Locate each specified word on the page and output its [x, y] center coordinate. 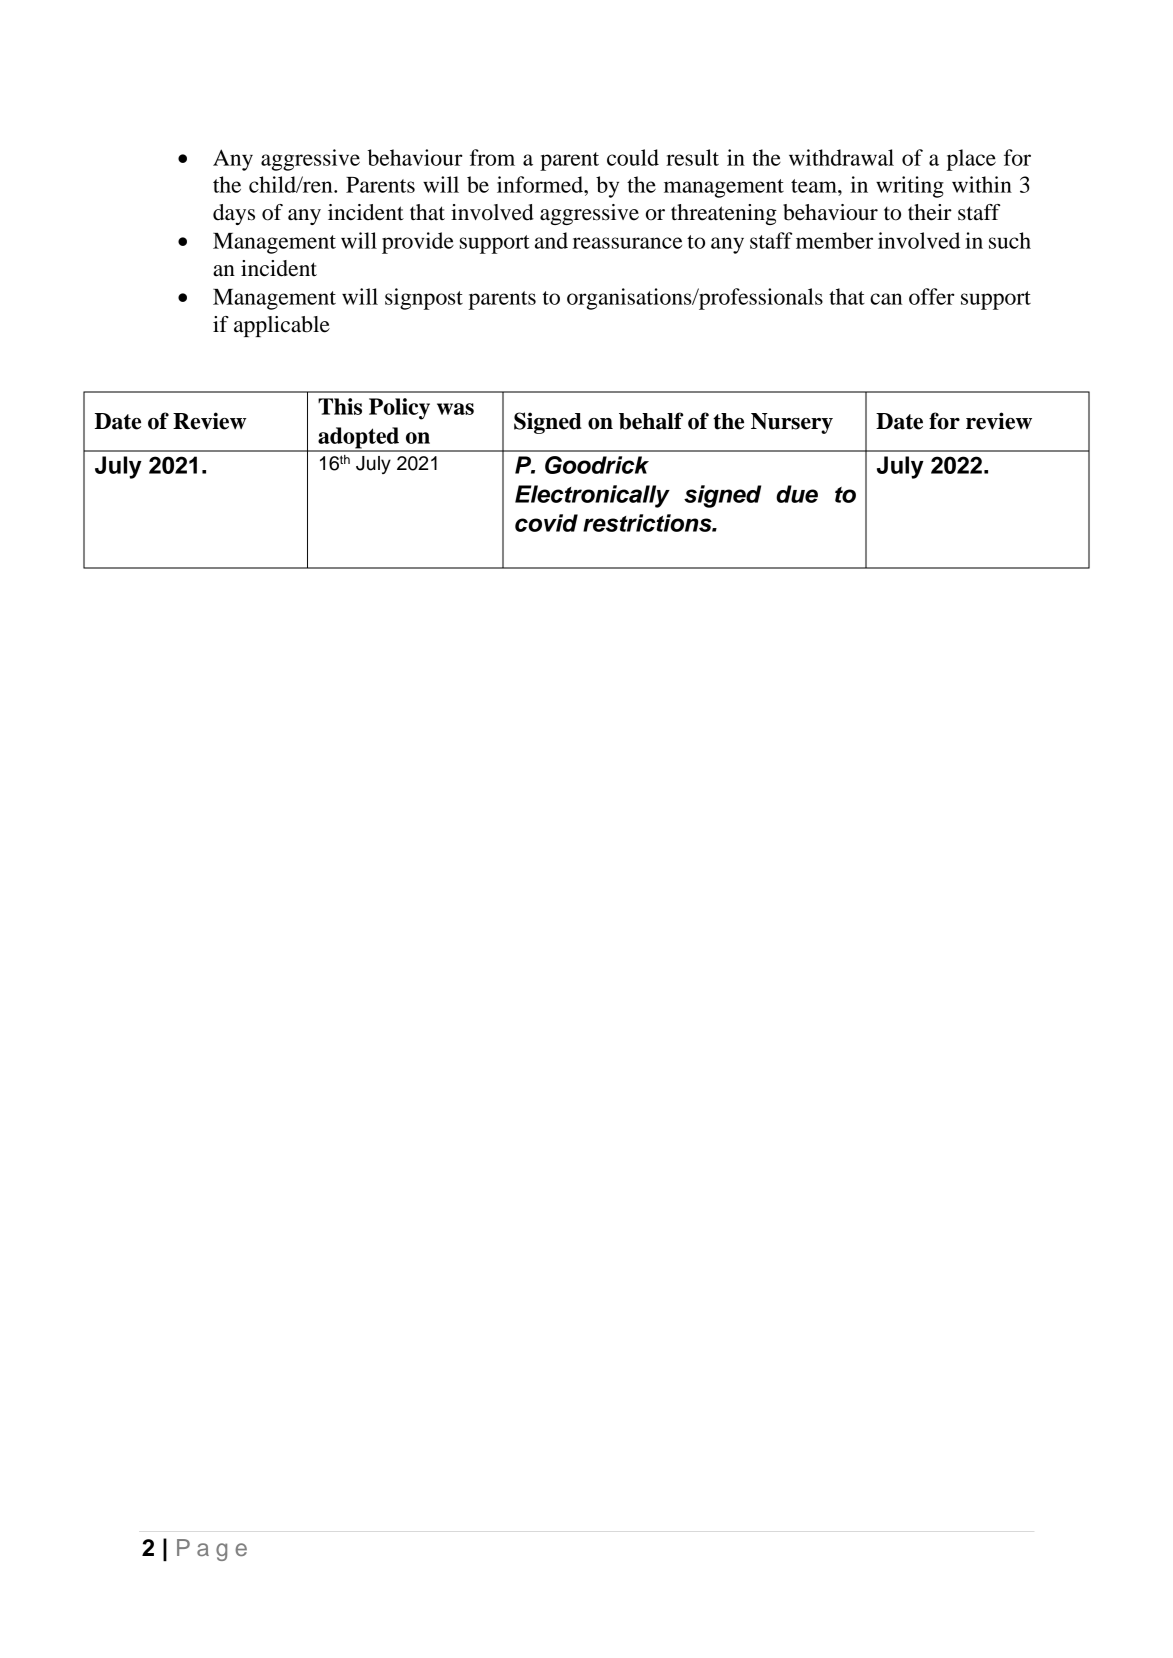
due [797, 494]
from [492, 157]
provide [418, 243]
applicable [282, 326]
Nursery [792, 423]
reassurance [627, 243]
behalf [651, 421]
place [971, 160]
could [633, 157]
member [834, 240]
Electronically [592, 496]
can [886, 299]
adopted [358, 439]
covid [546, 523]
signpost [424, 299]
